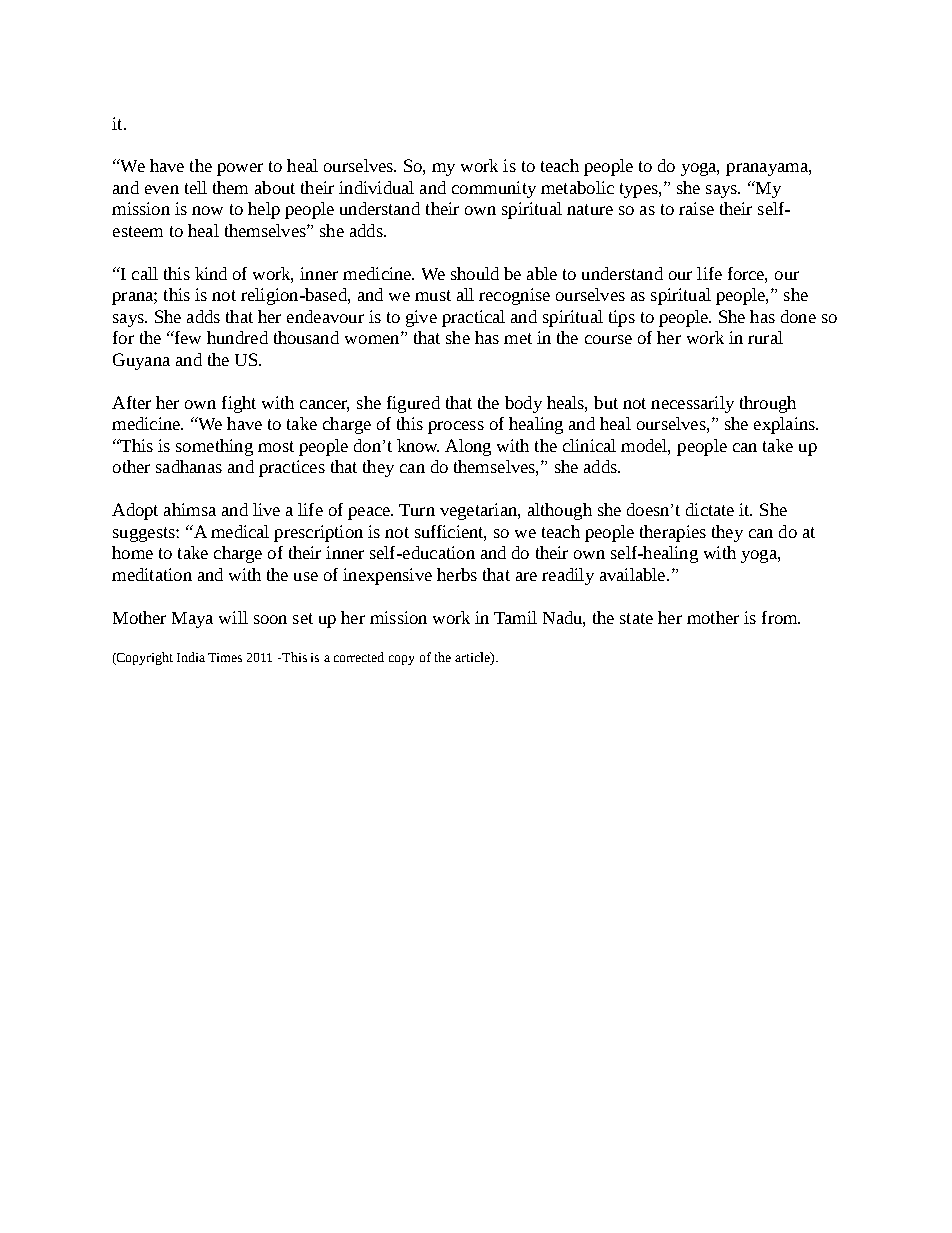 The image size is (952, 1233). I want to click on Times, so click(225, 657).
